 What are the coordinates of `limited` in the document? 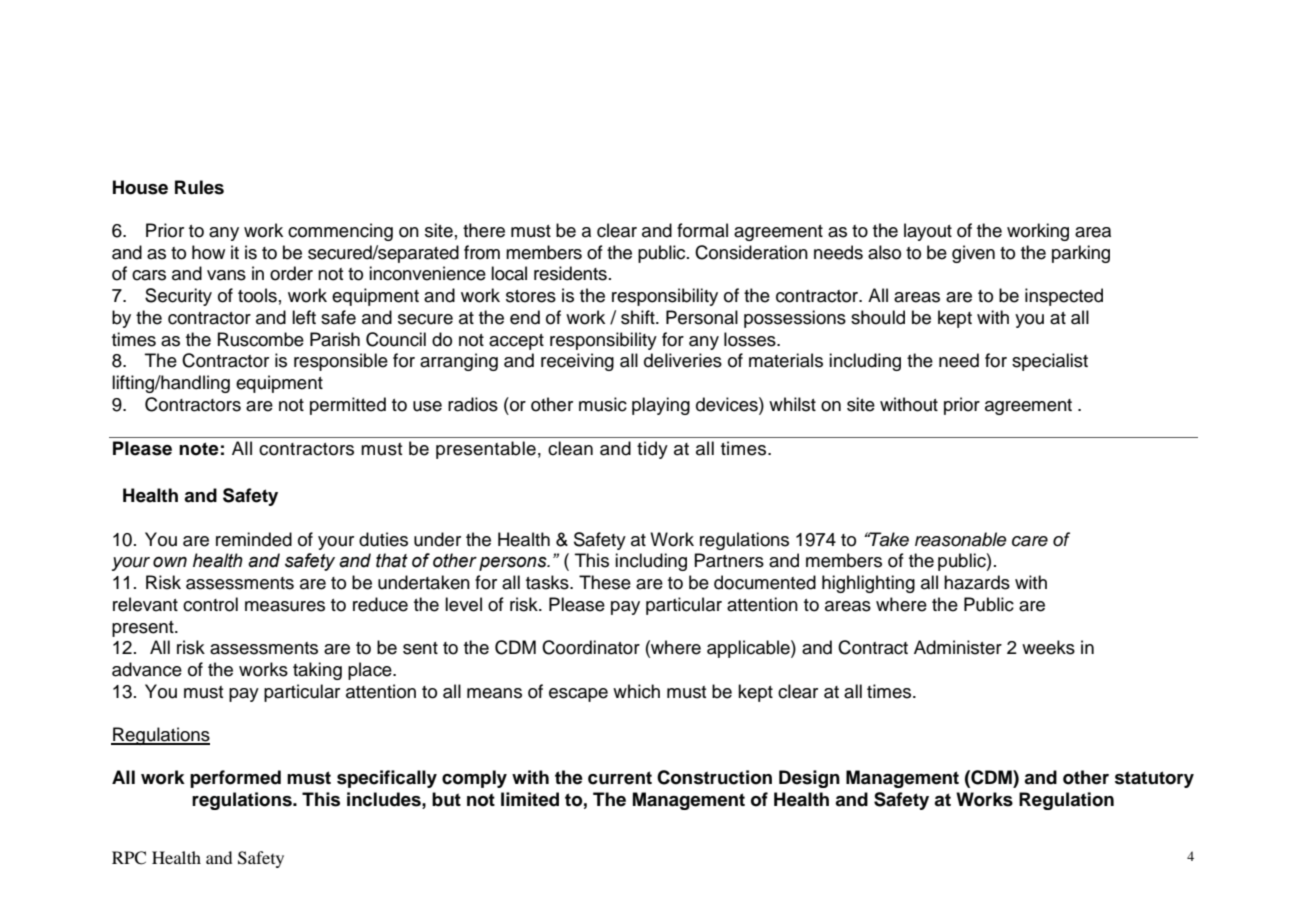 It's located at (530, 799).
